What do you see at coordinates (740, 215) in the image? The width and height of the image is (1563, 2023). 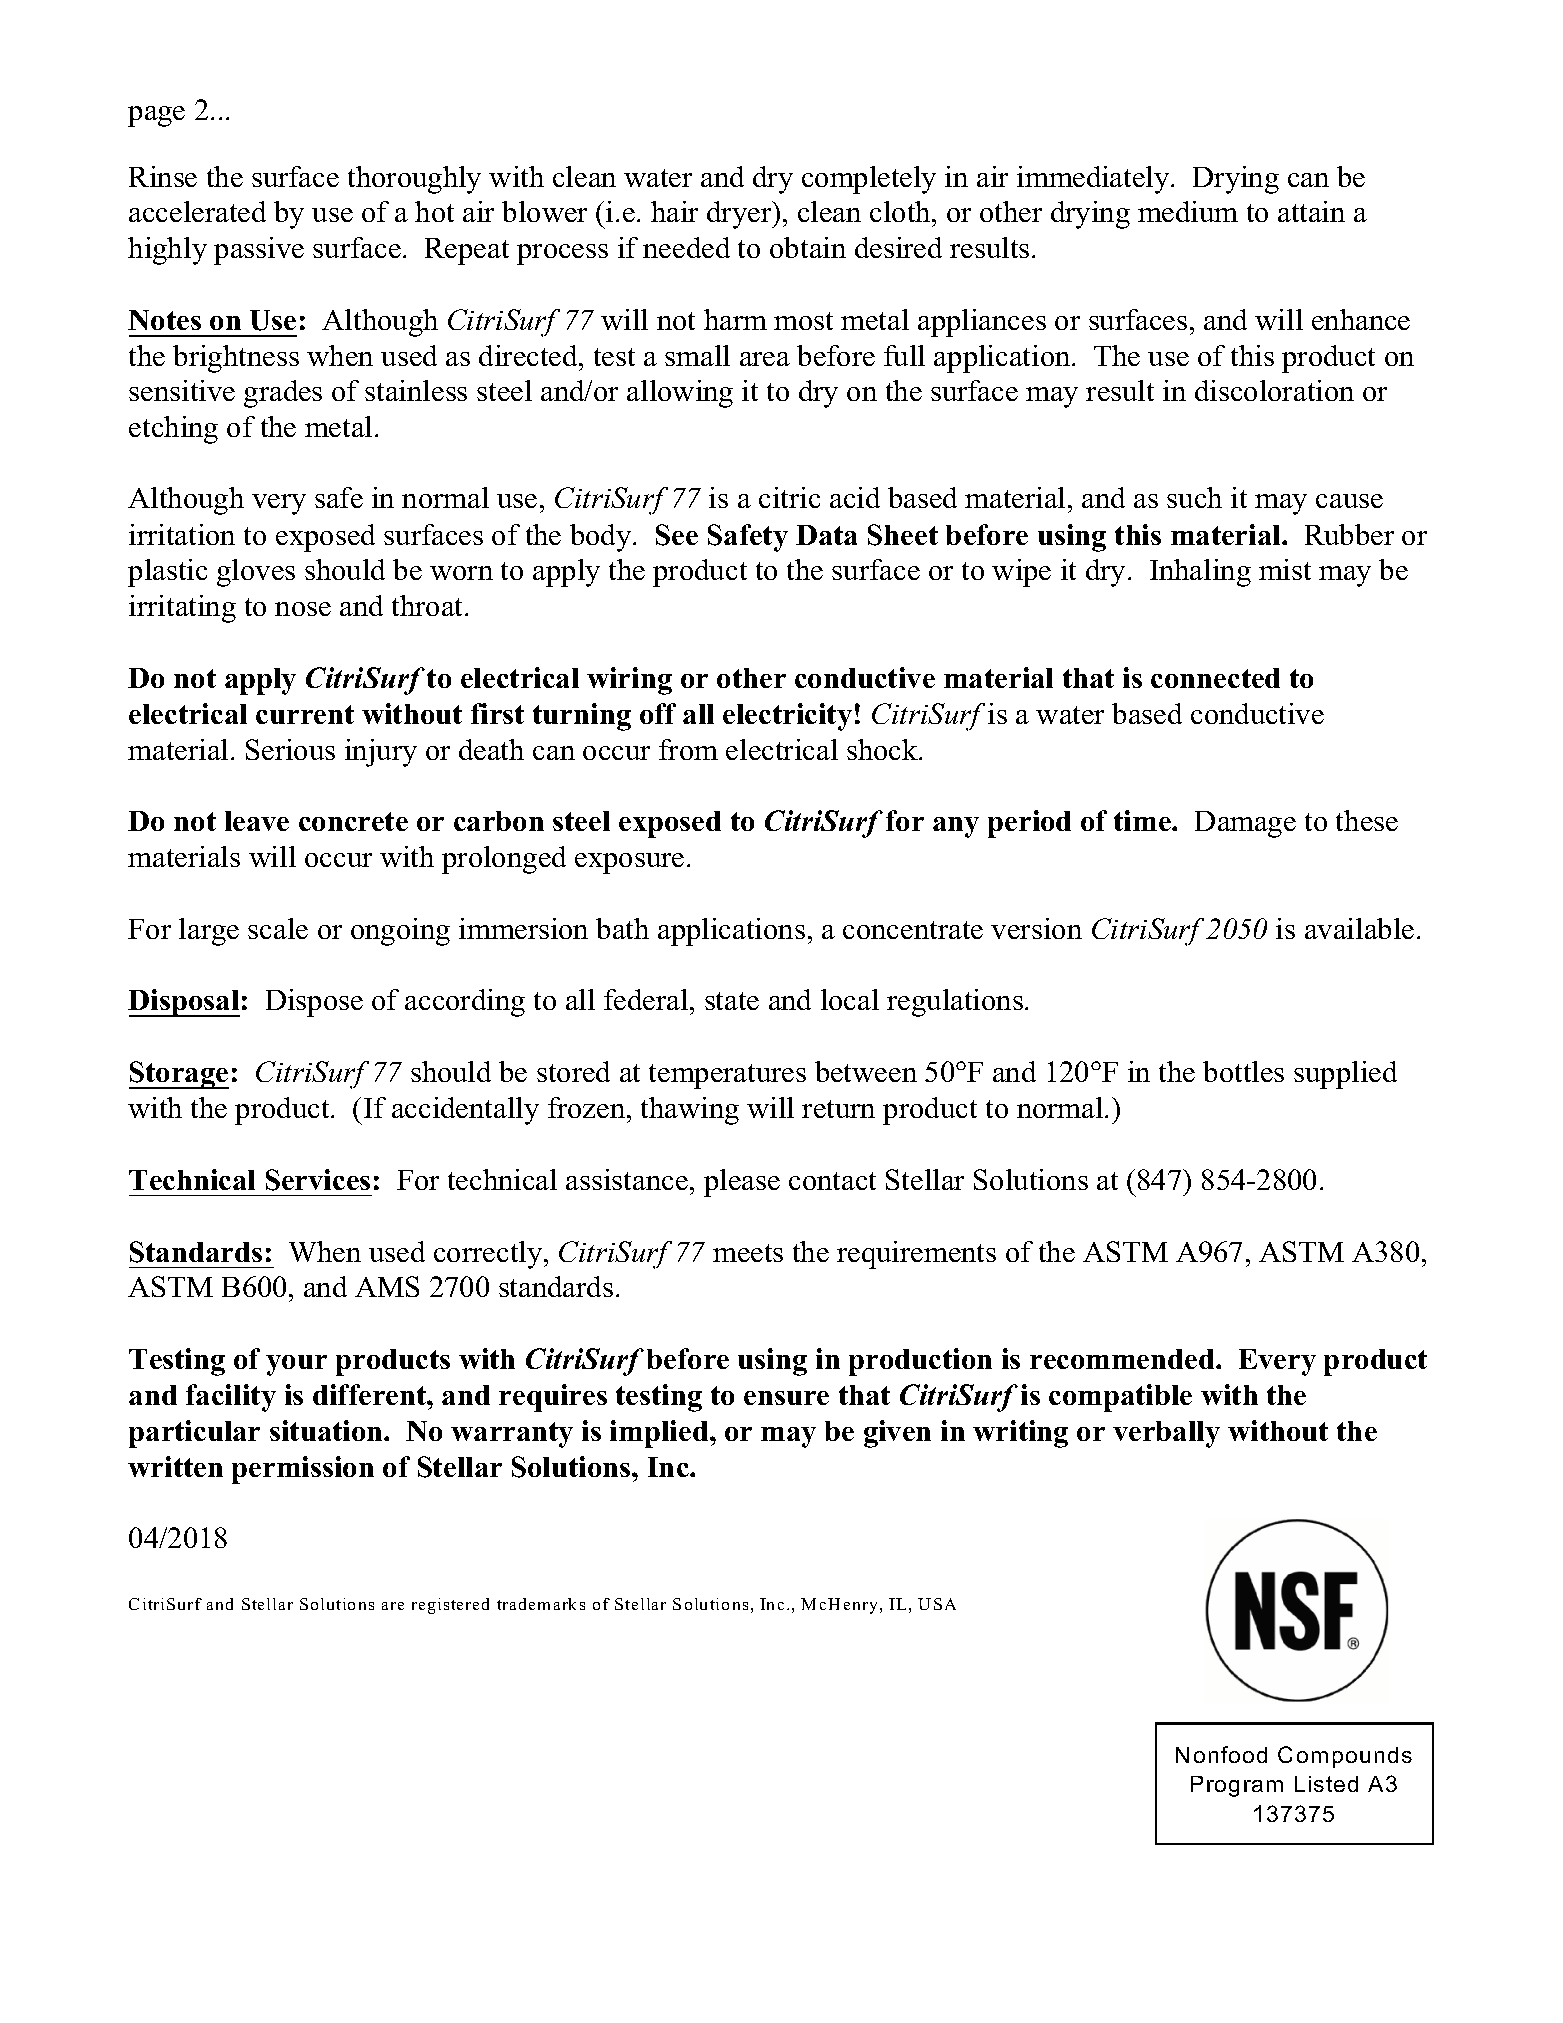 I see `dryer` at bounding box center [740, 215].
